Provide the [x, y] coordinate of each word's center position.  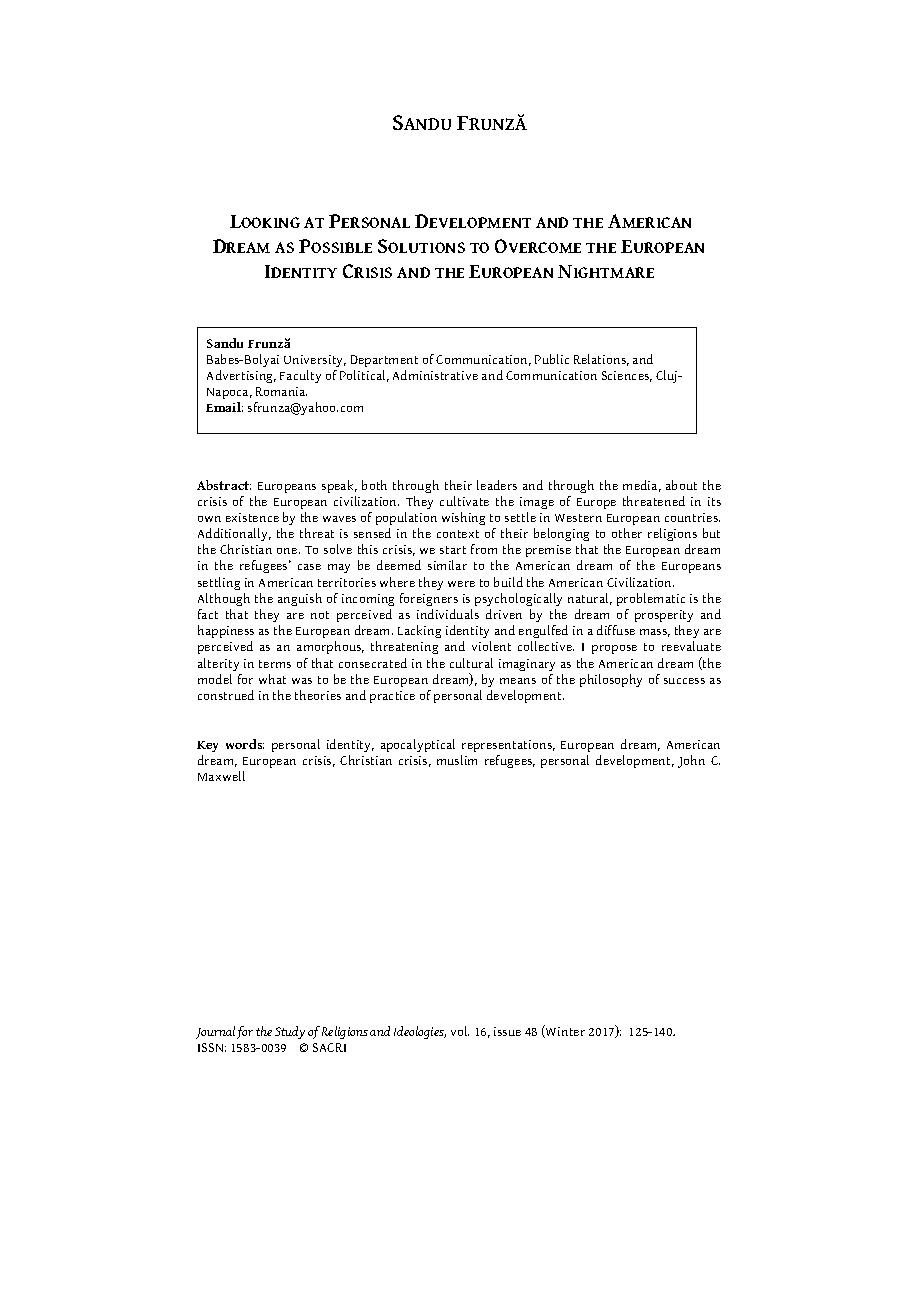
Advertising [241, 376]
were [461, 584]
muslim [457, 760]
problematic [651, 599]
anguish [300, 599]
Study [290, 1032]
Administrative [435, 375]
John [691, 761]
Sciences [627, 376]
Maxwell [221, 776]
